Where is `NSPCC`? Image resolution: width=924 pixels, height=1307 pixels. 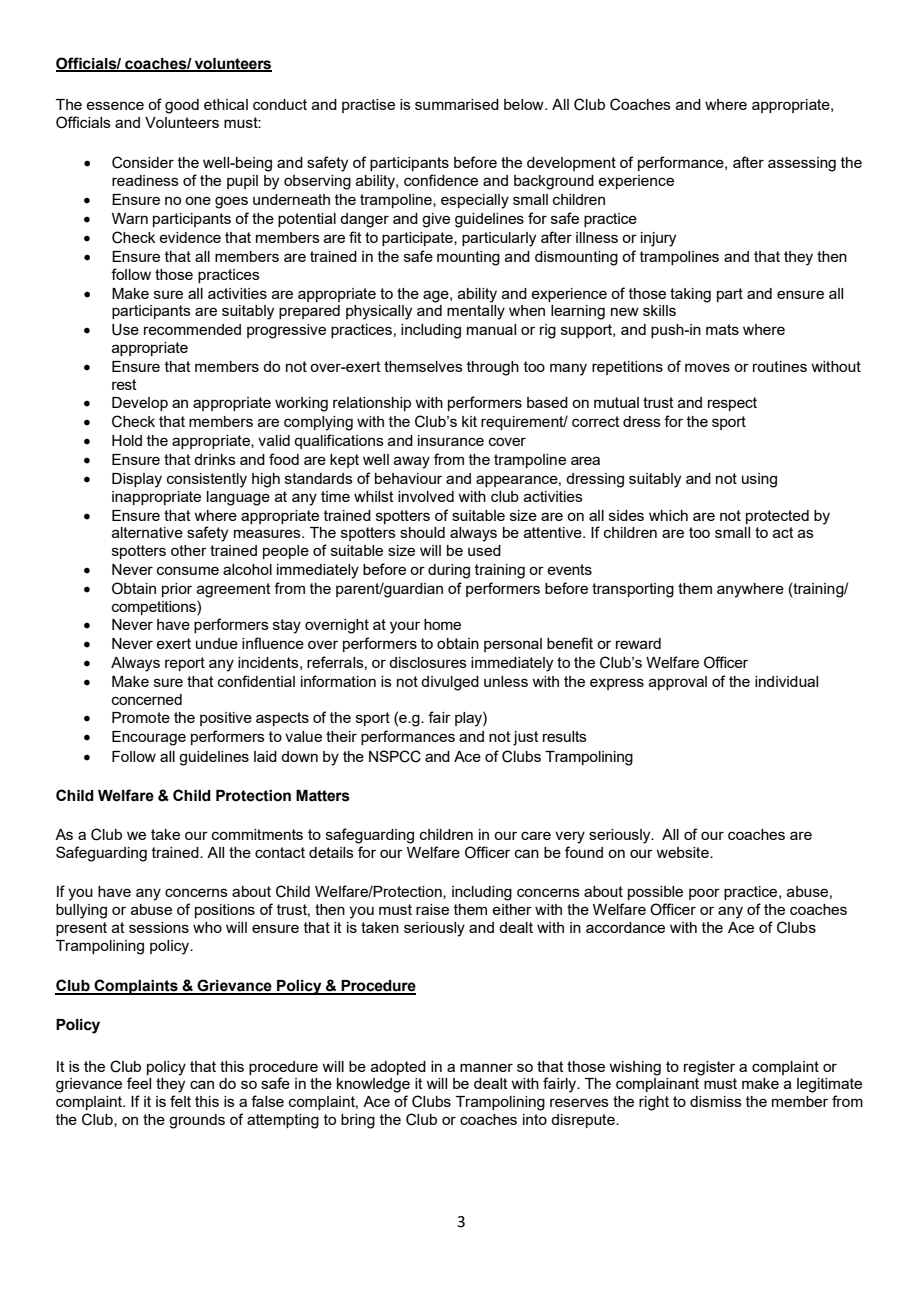
NSPCC is located at coordinates (395, 756).
